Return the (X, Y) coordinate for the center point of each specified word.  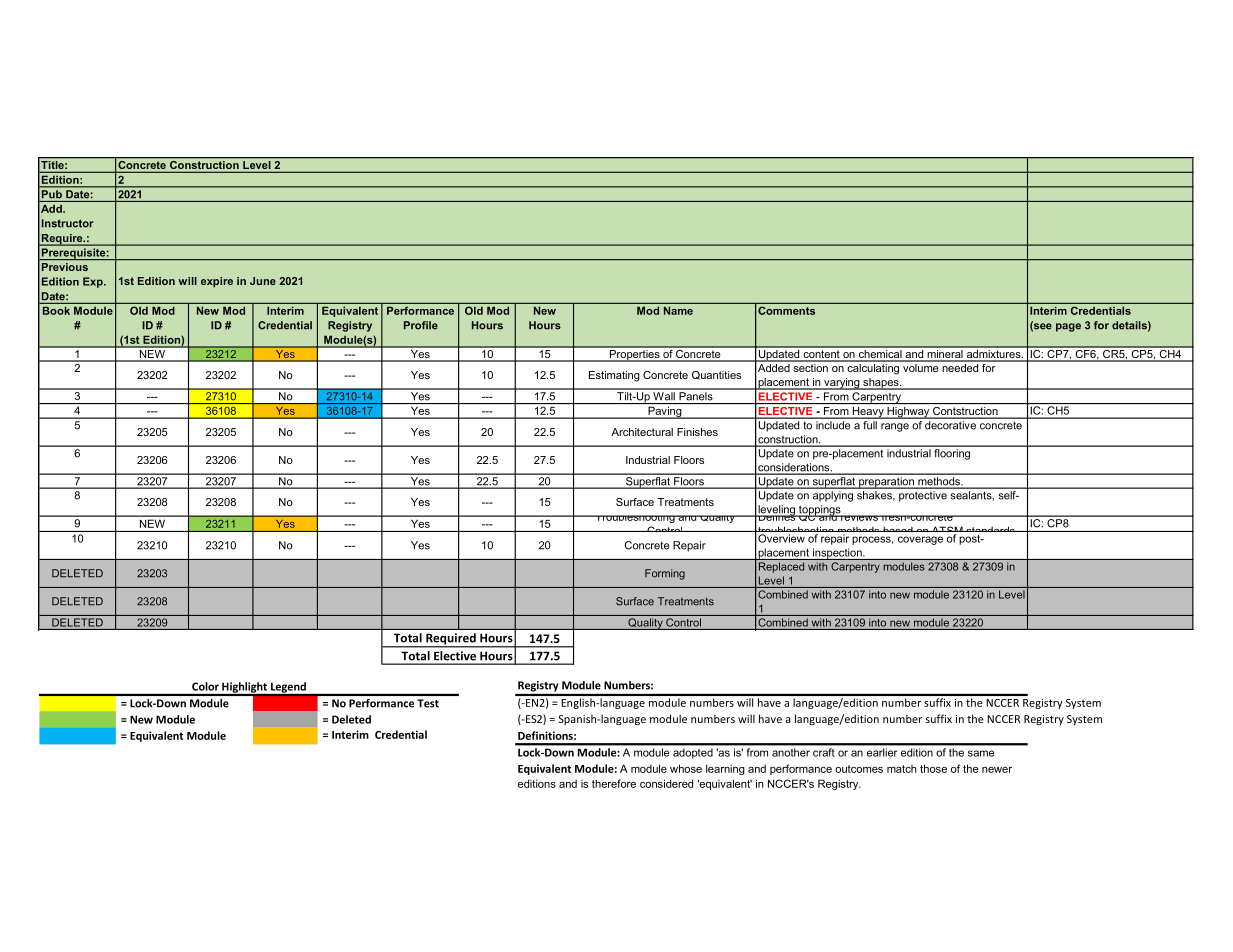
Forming (665, 574)
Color (205, 686)
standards (990, 531)
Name (678, 311)
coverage (920, 540)
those (933, 768)
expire (217, 282)
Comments (787, 311)
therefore (614, 783)
